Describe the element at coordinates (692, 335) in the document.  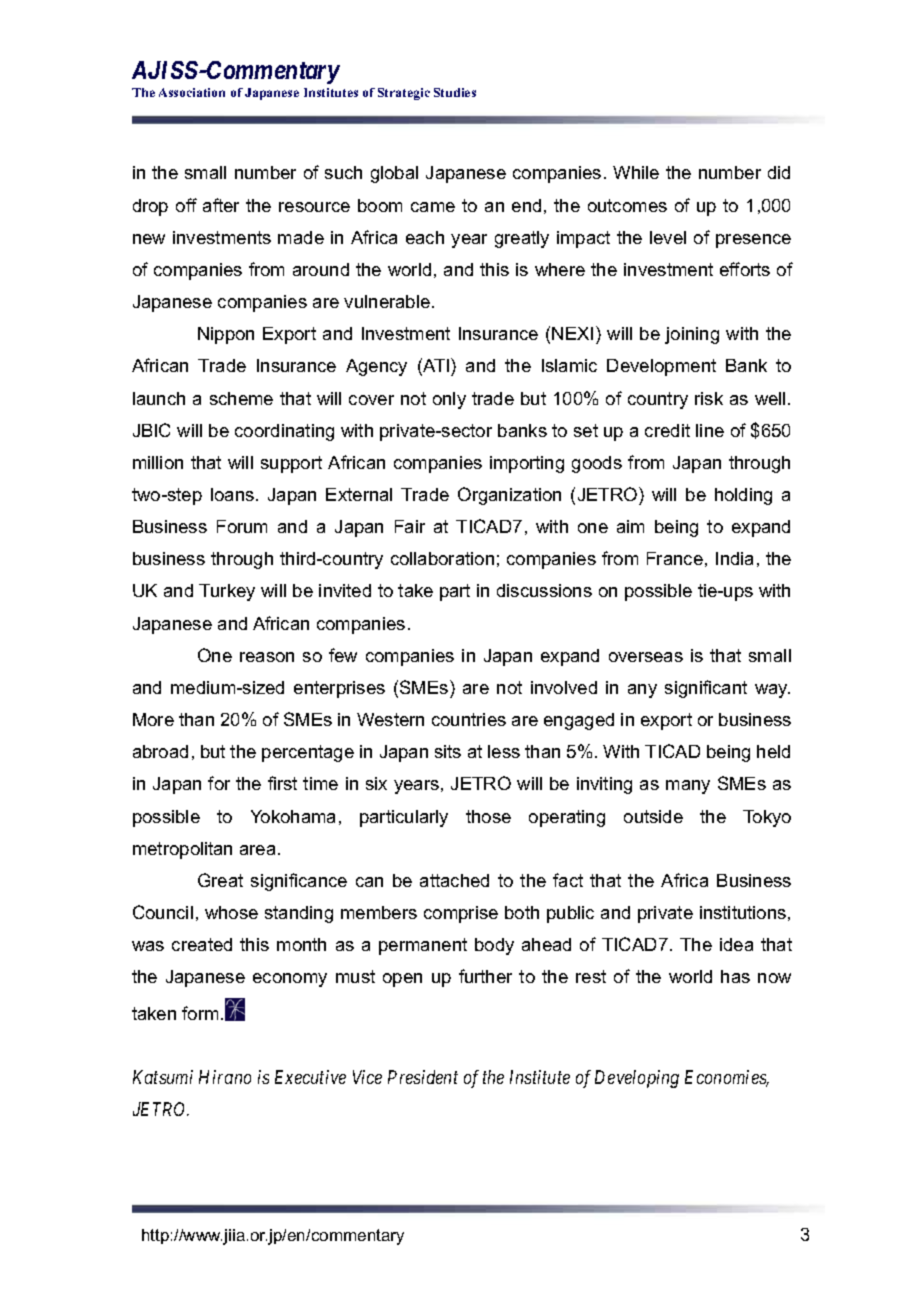
I see `joining` at that location.
